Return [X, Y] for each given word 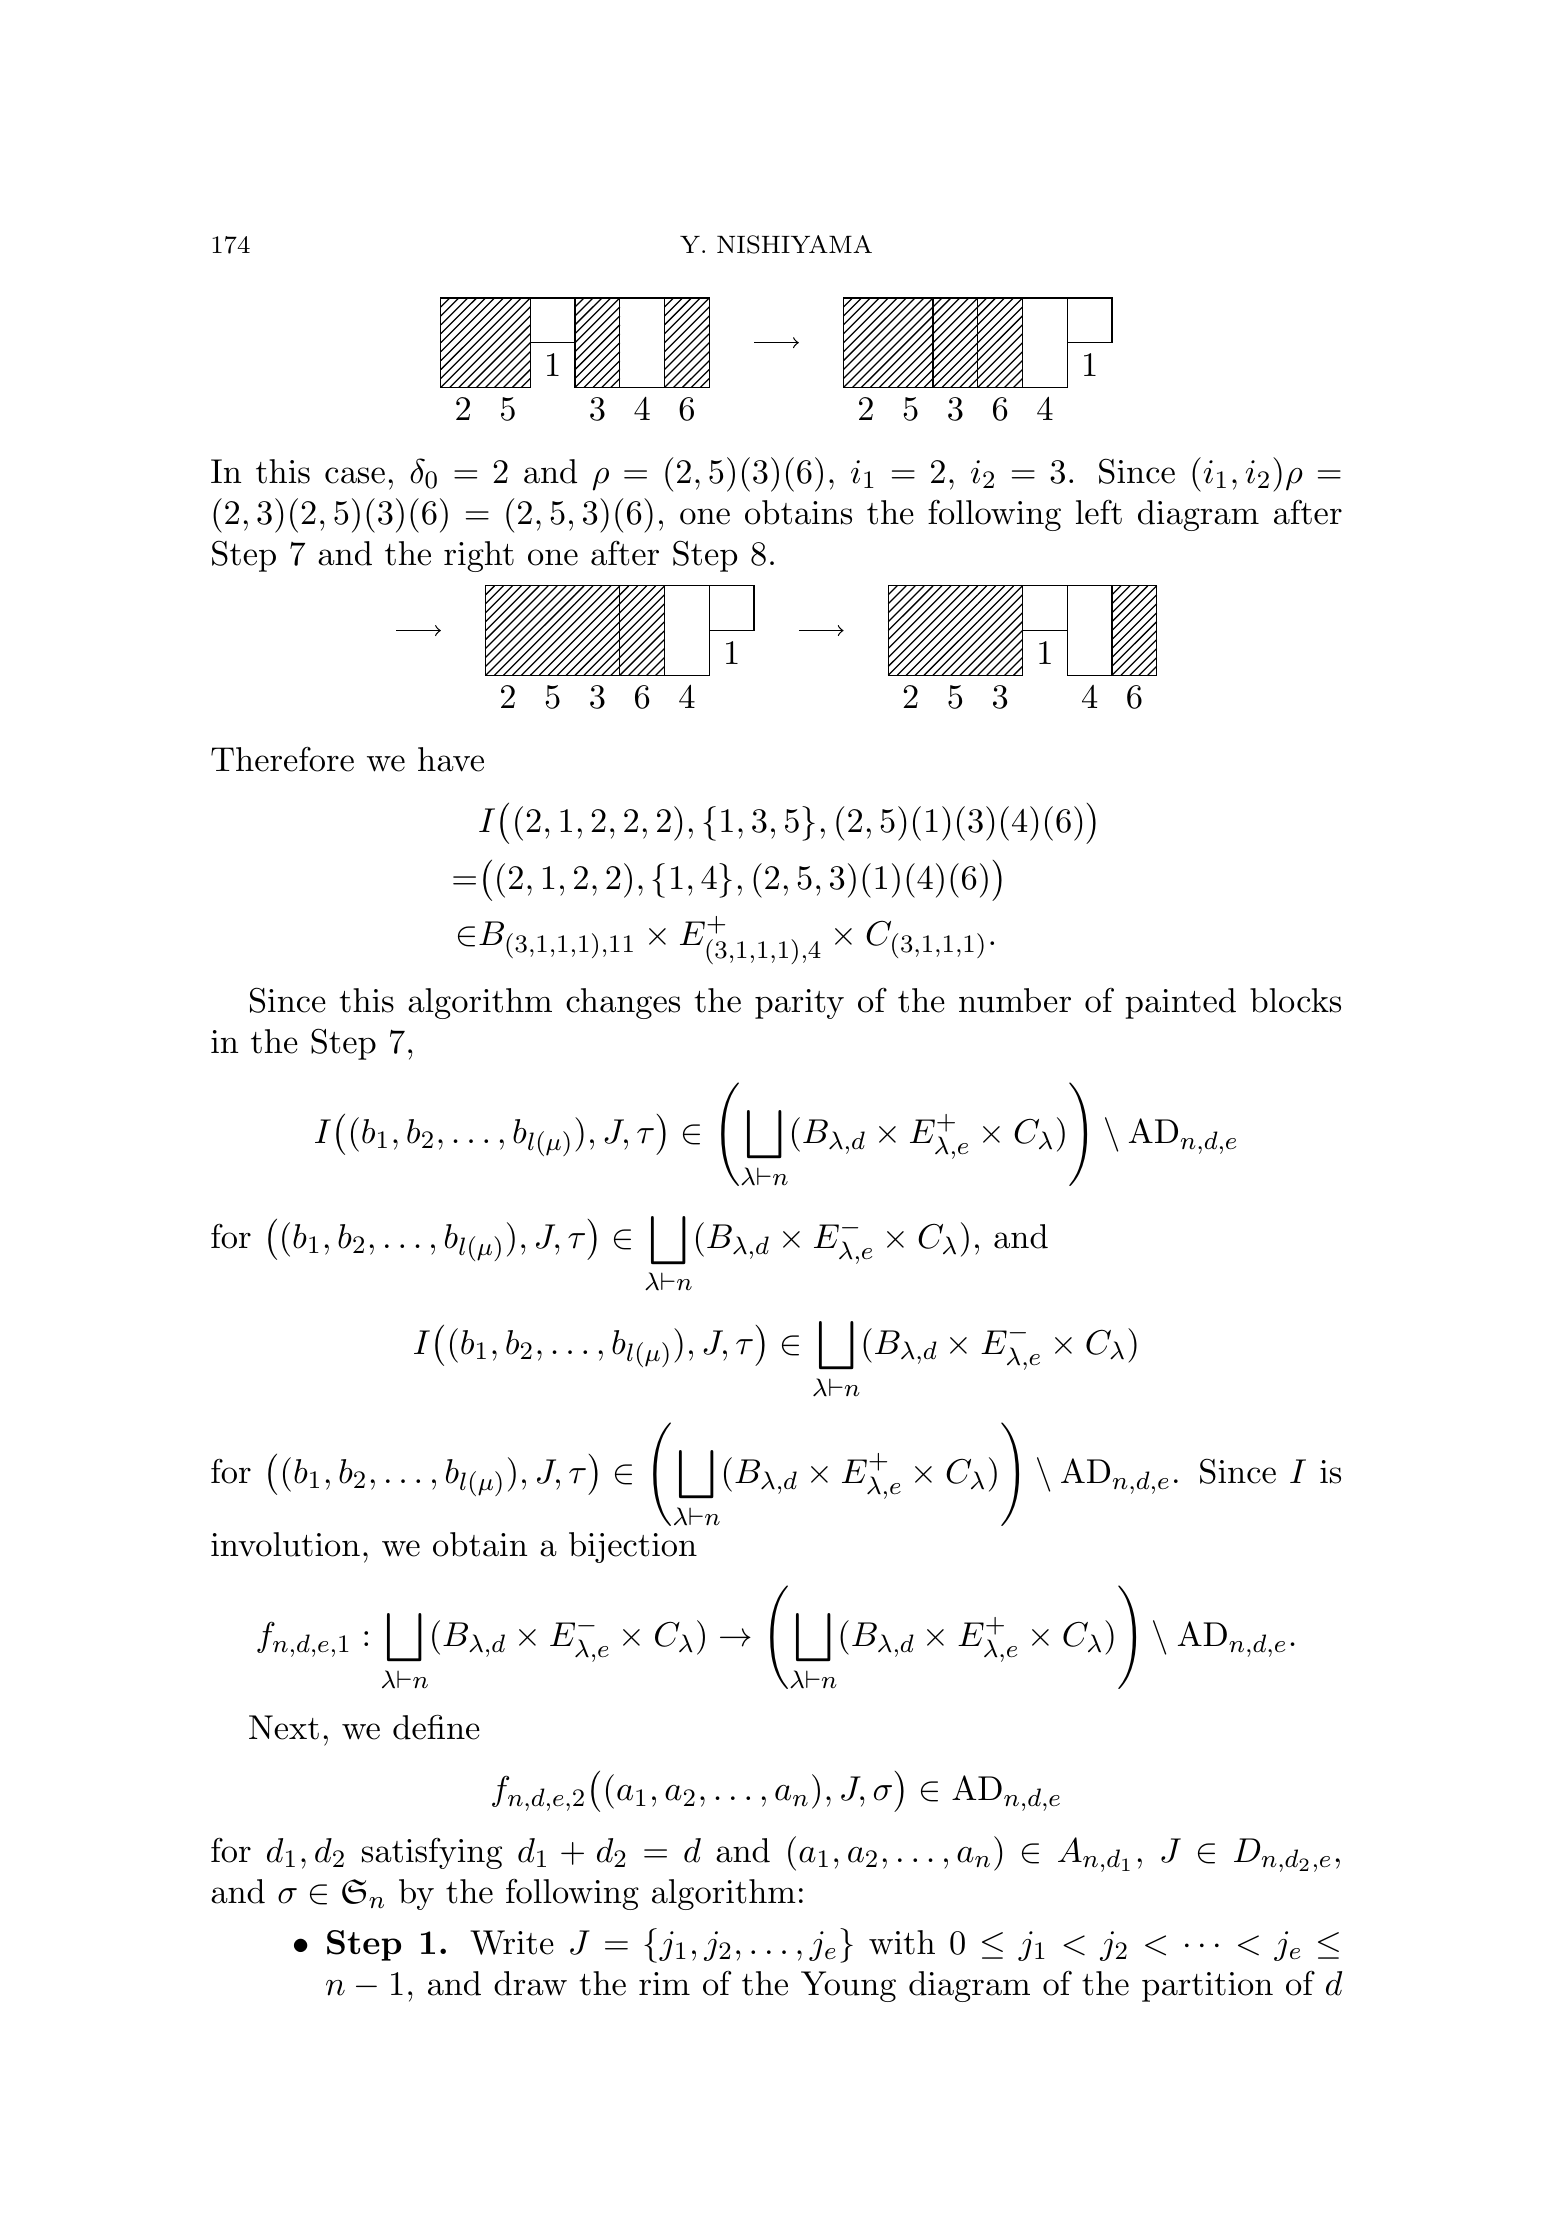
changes [623, 1003]
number [1015, 1000]
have [451, 759]
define [436, 1727]
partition [1207, 1987]
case [355, 475]
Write [512, 1942]
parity [799, 1004]
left [1099, 512]
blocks [1295, 1000]
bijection [633, 1547]
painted [1180, 1003]
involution [285, 1544]
